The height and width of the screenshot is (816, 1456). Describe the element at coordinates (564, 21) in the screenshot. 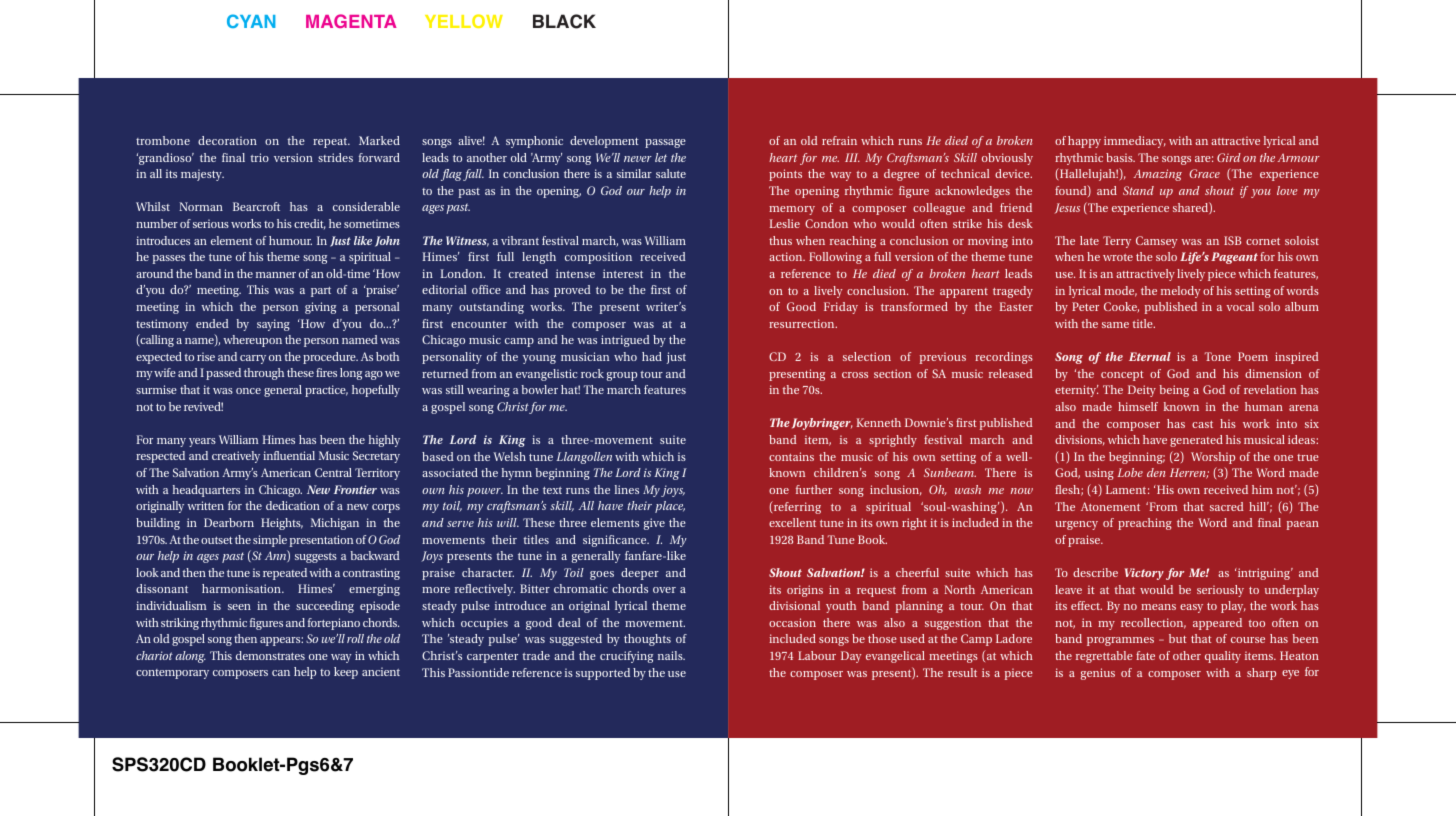

I see `BLACK` at that location.
